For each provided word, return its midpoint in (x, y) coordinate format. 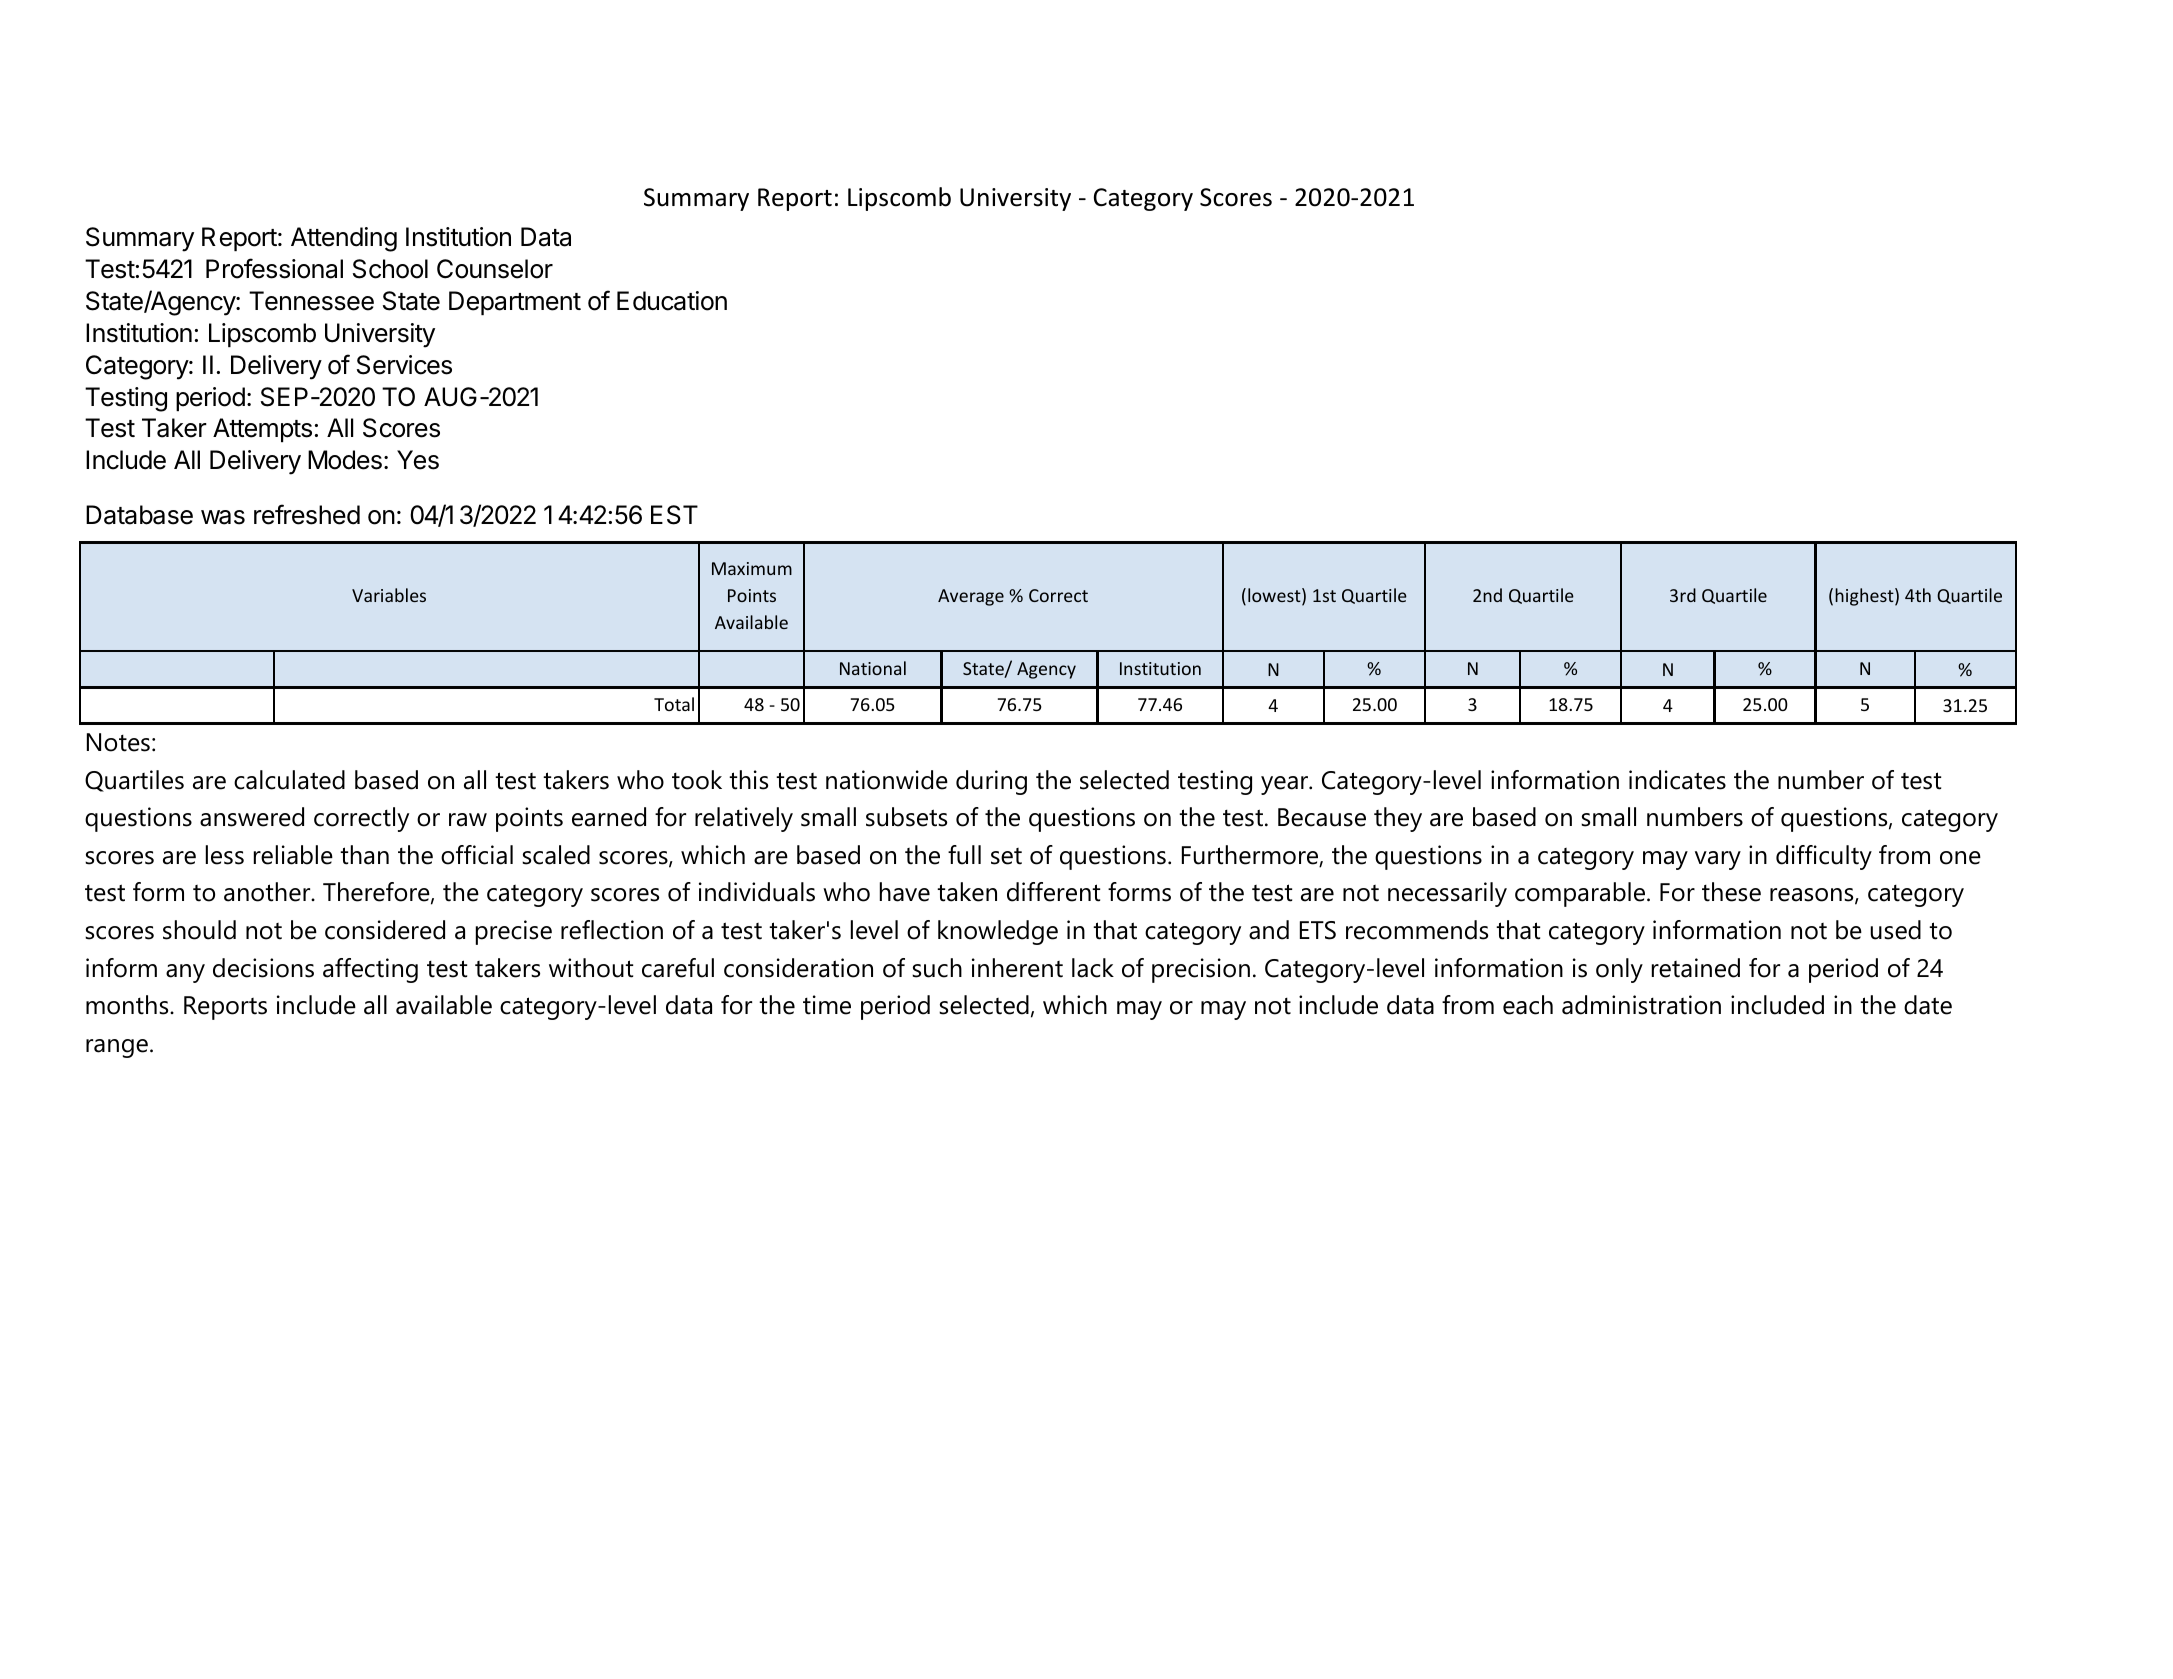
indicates (1677, 780)
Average (971, 597)
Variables (389, 595)
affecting (370, 970)
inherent (1017, 968)
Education (672, 301)
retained (1696, 968)
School (390, 269)
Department (515, 303)
